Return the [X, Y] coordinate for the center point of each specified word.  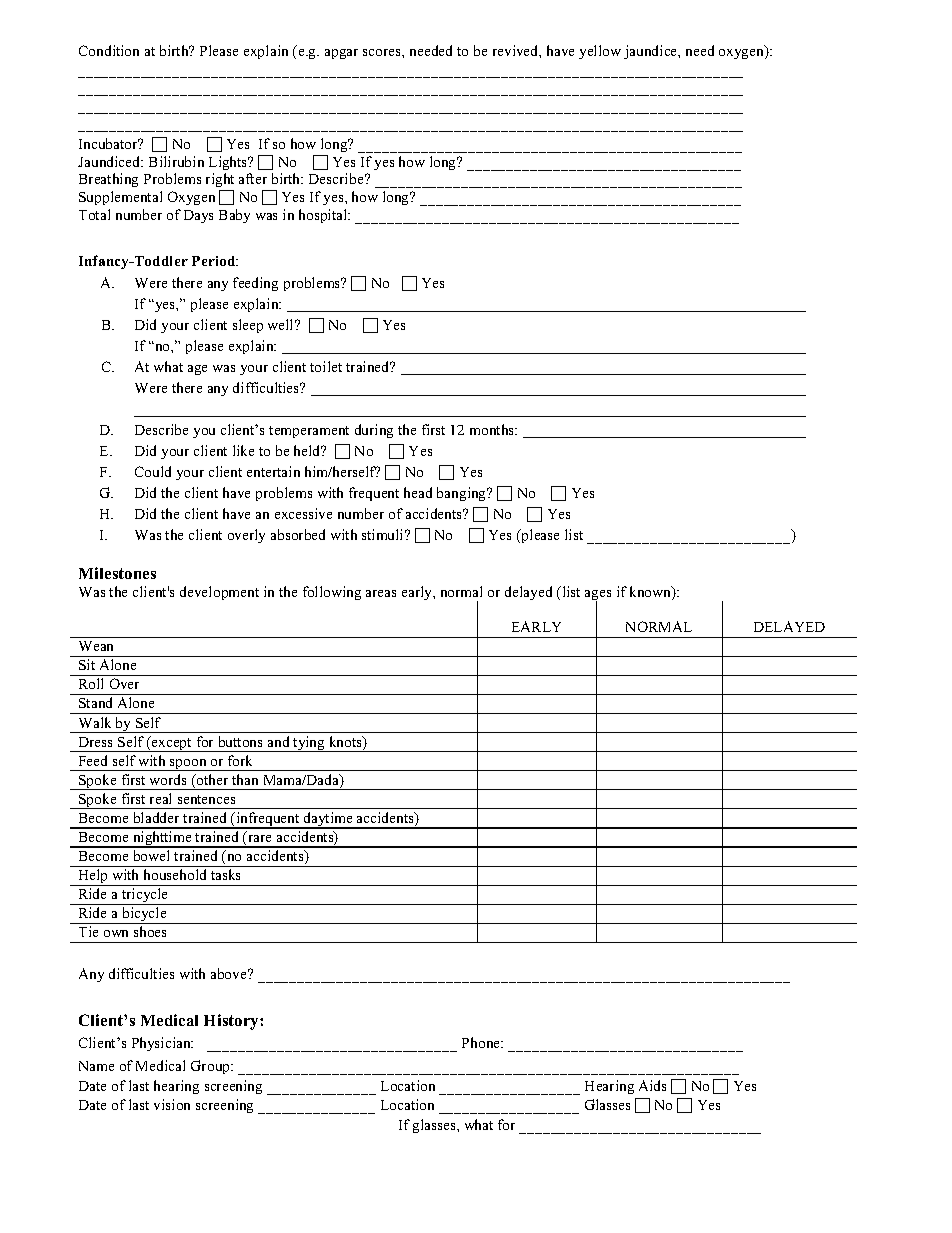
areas [381, 593]
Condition [109, 50]
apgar [341, 54]
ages [598, 596]
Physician [162, 1044]
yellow [600, 52]
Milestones [117, 573]
